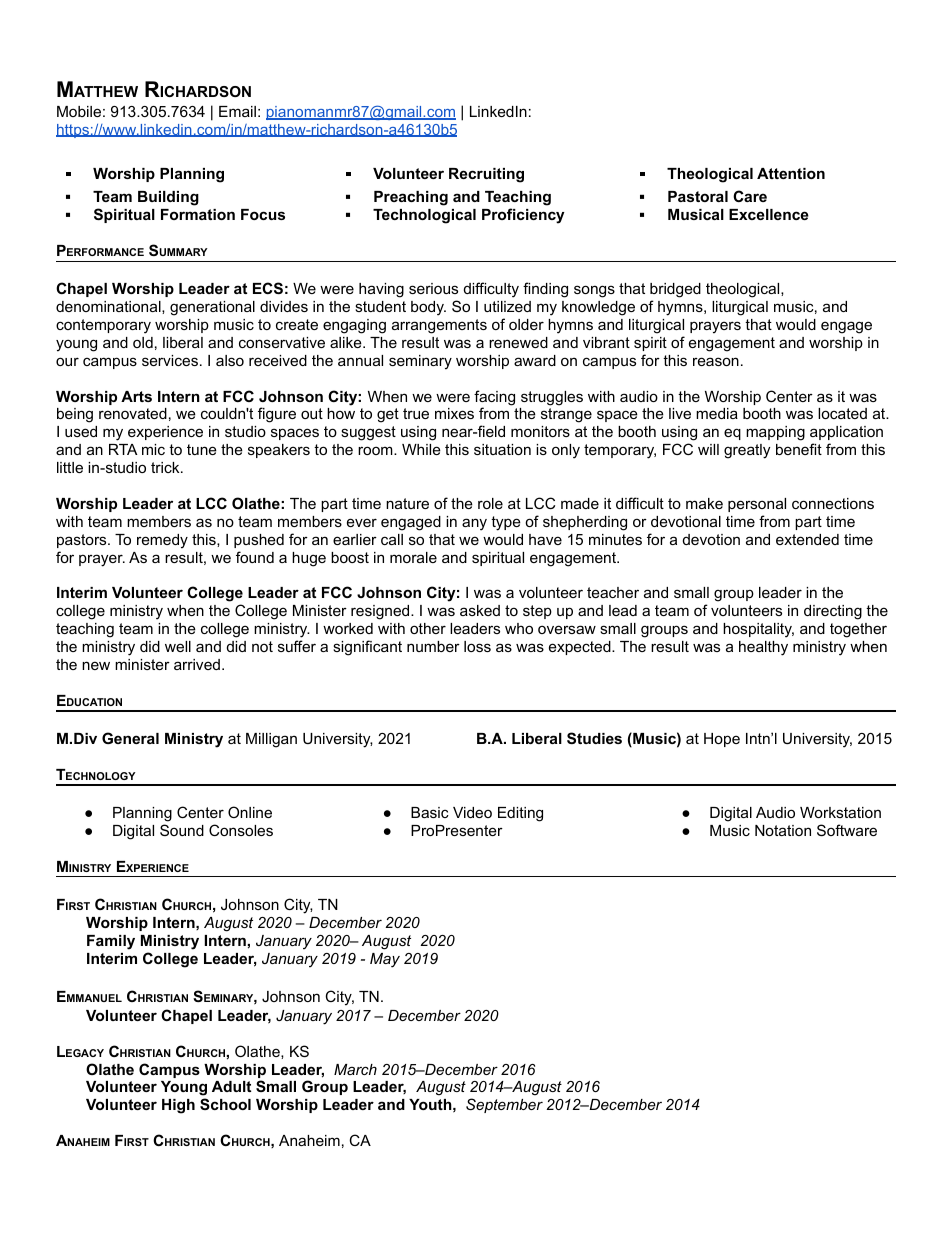 The width and height of the image is (952, 1233). I want to click on well, so click(178, 646).
